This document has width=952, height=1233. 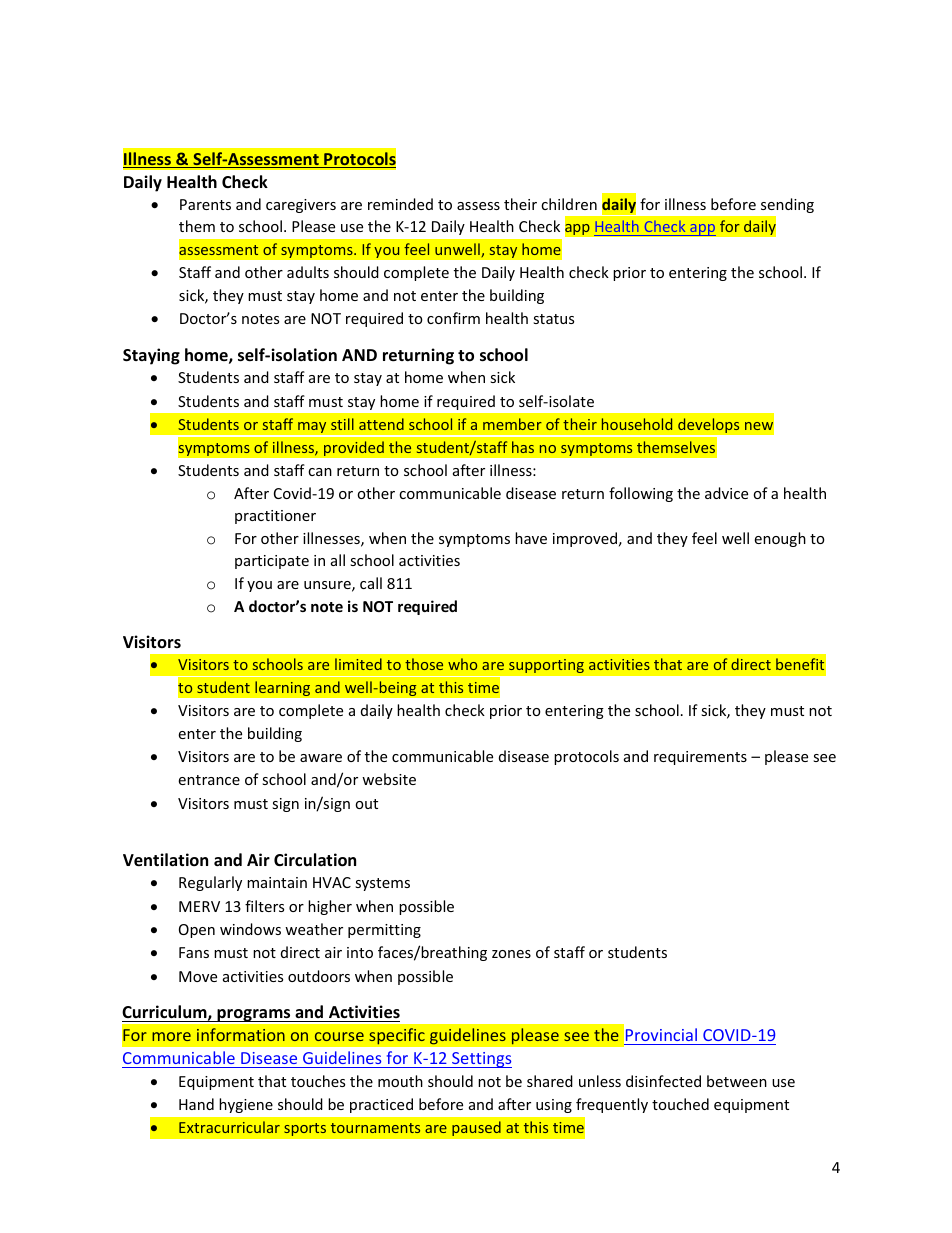 What do you see at coordinates (246, 1105) in the document?
I see `hygiene` at bounding box center [246, 1105].
